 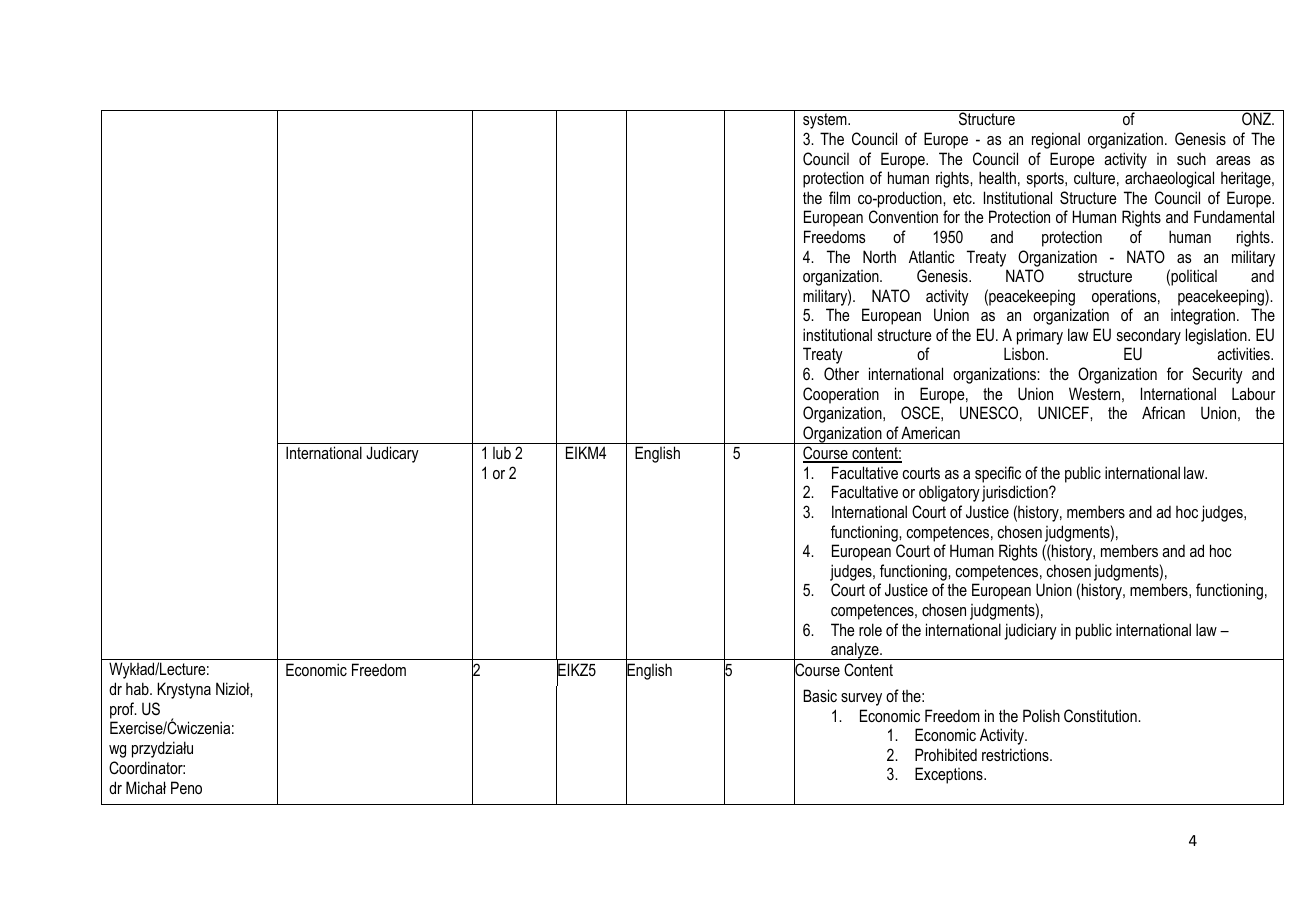 I want to click on restrictions, so click(x=1016, y=754).
